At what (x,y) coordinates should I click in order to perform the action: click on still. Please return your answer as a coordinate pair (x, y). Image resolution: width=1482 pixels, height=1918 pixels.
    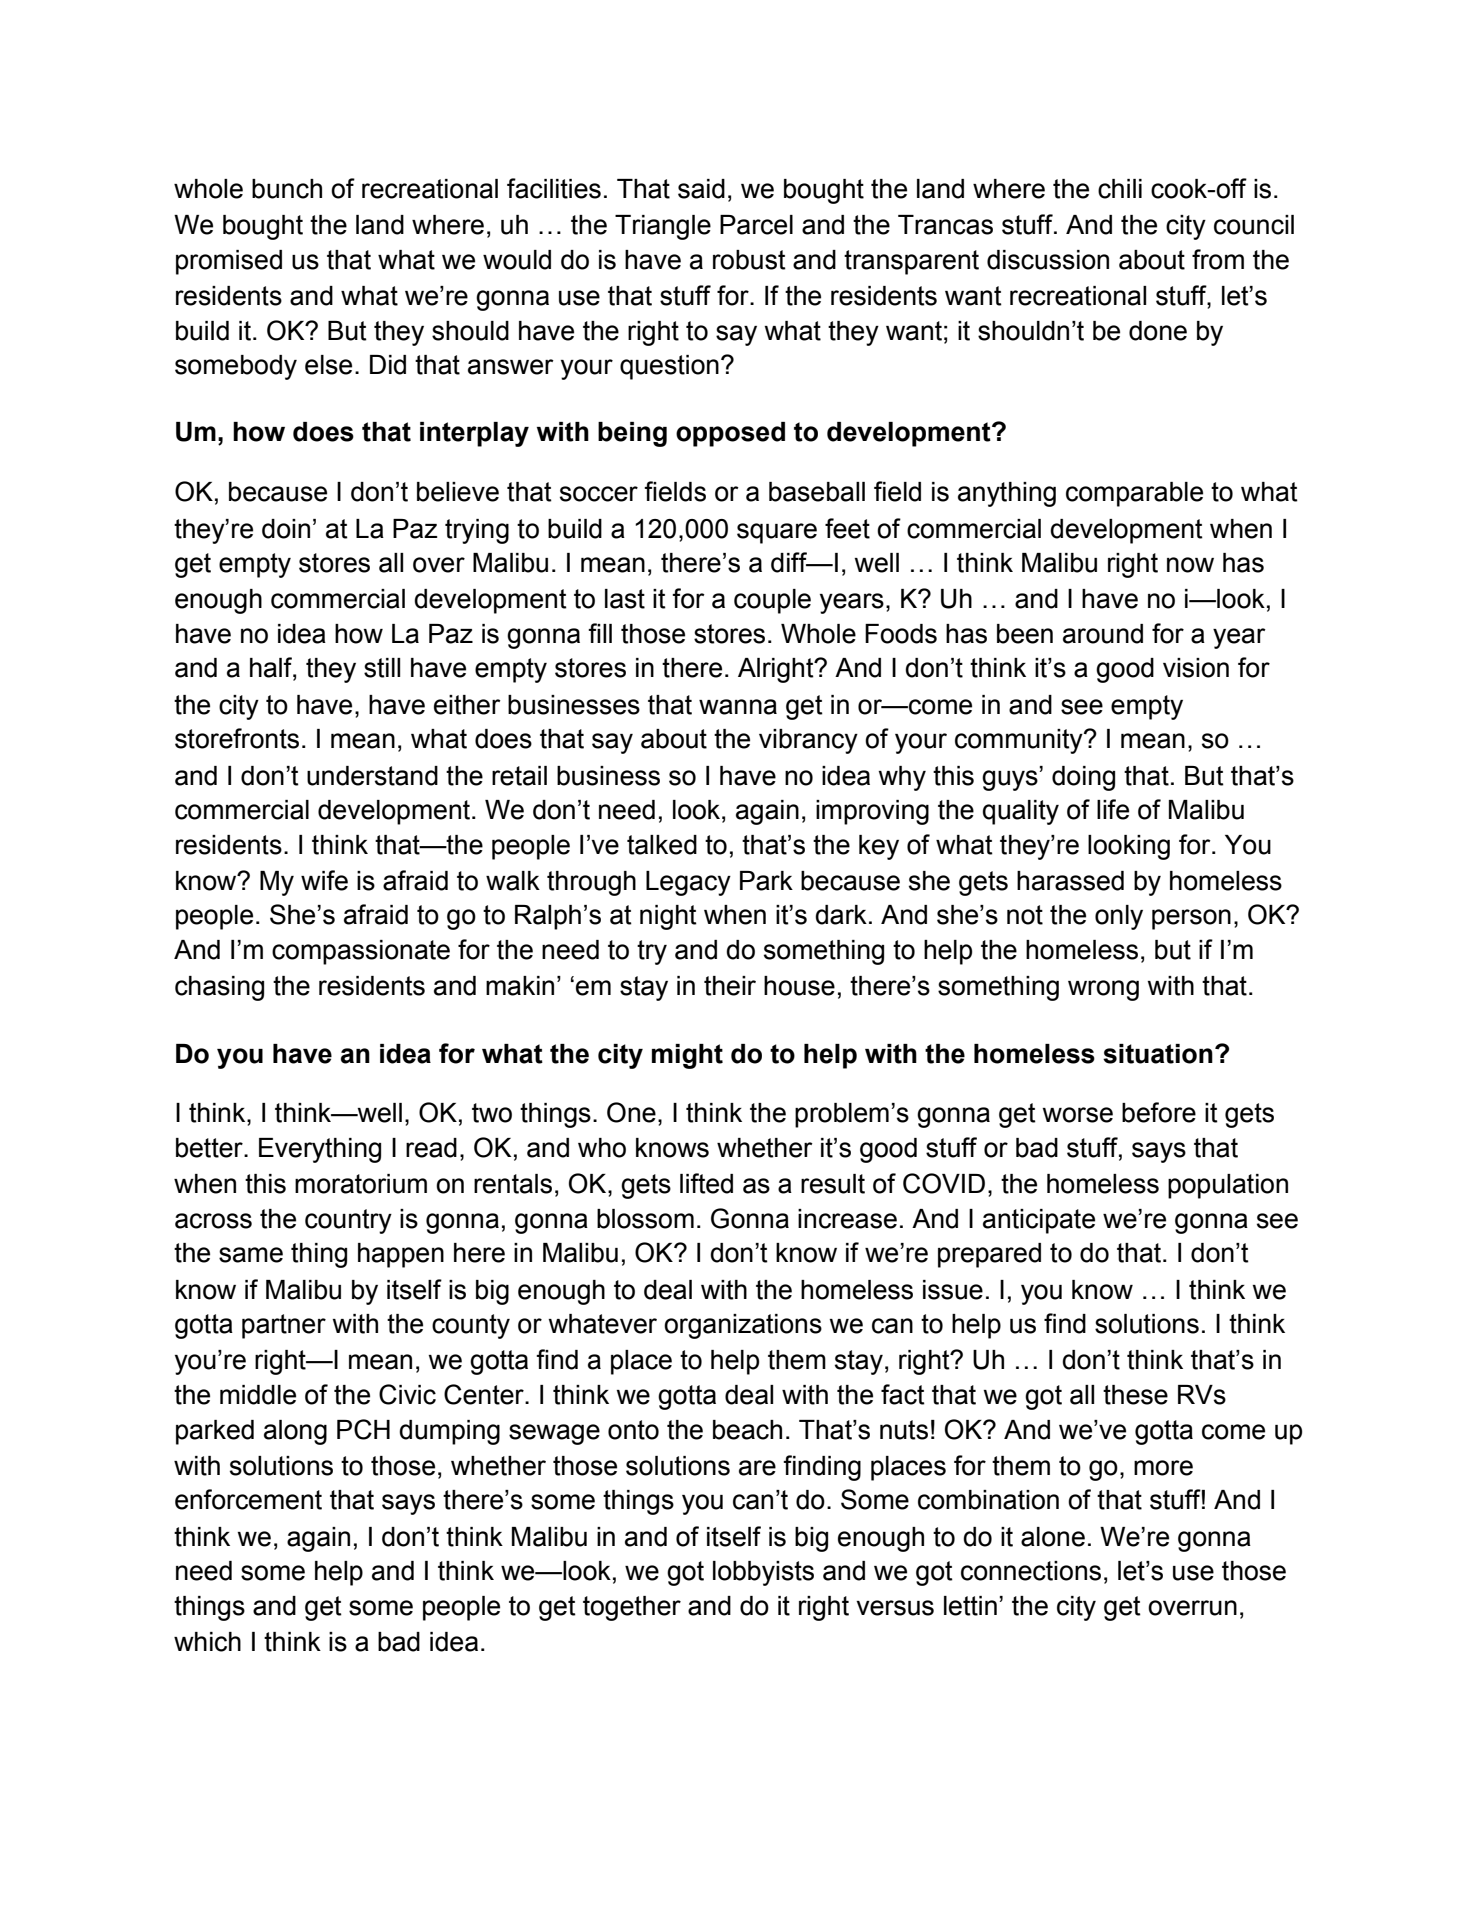
    Looking at the image, I should click on (382, 668).
